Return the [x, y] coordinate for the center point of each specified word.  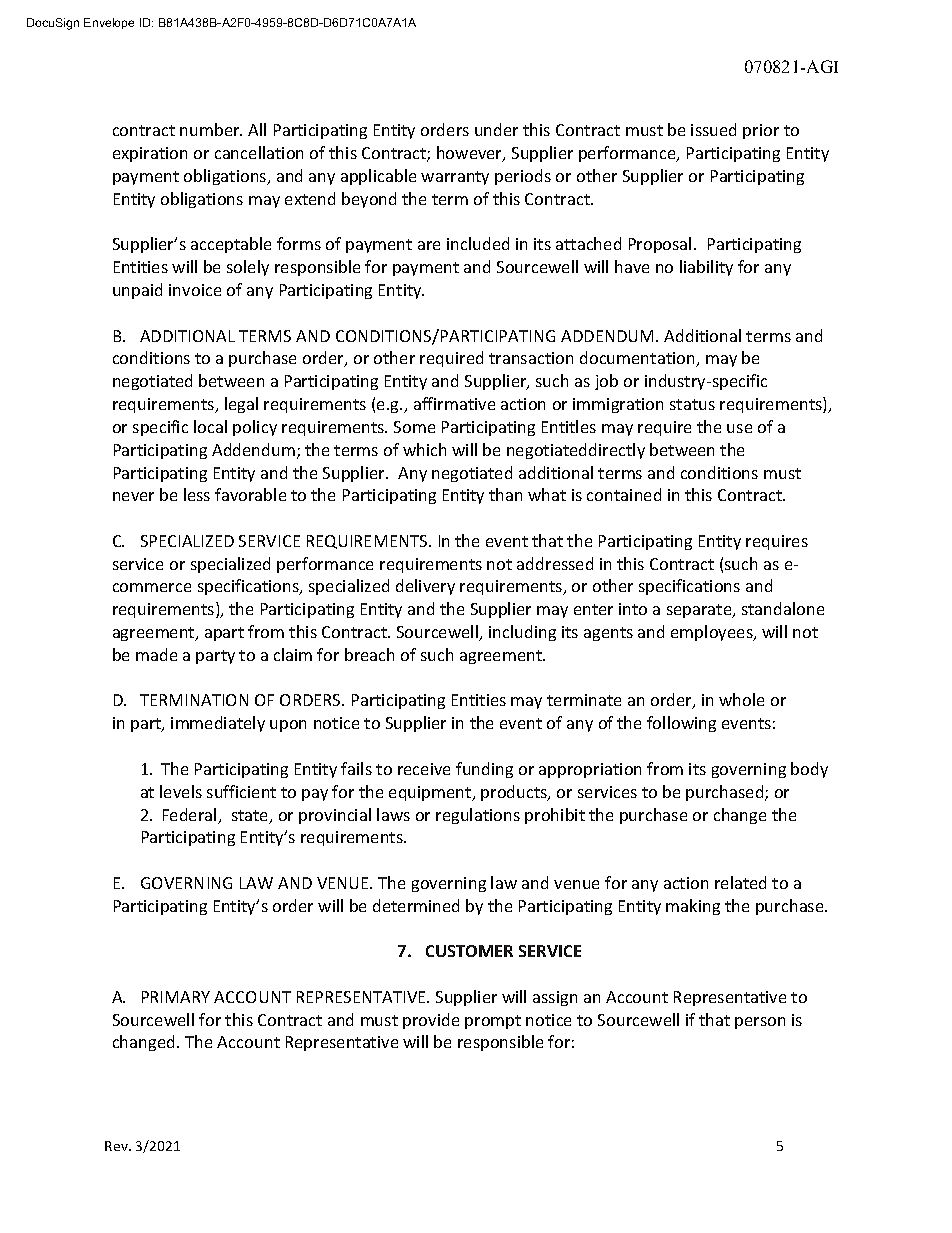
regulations [478, 816]
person [760, 1023]
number [211, 129]
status [692, 404]
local [210, 426]
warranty [455, 178]
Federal [191, 816]
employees [713, 633]
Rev [117, 1146]
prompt [493, 1022]
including [522, 633]
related [740, 882]
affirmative [454, 403]
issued [713, 129]
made [156, 654]
